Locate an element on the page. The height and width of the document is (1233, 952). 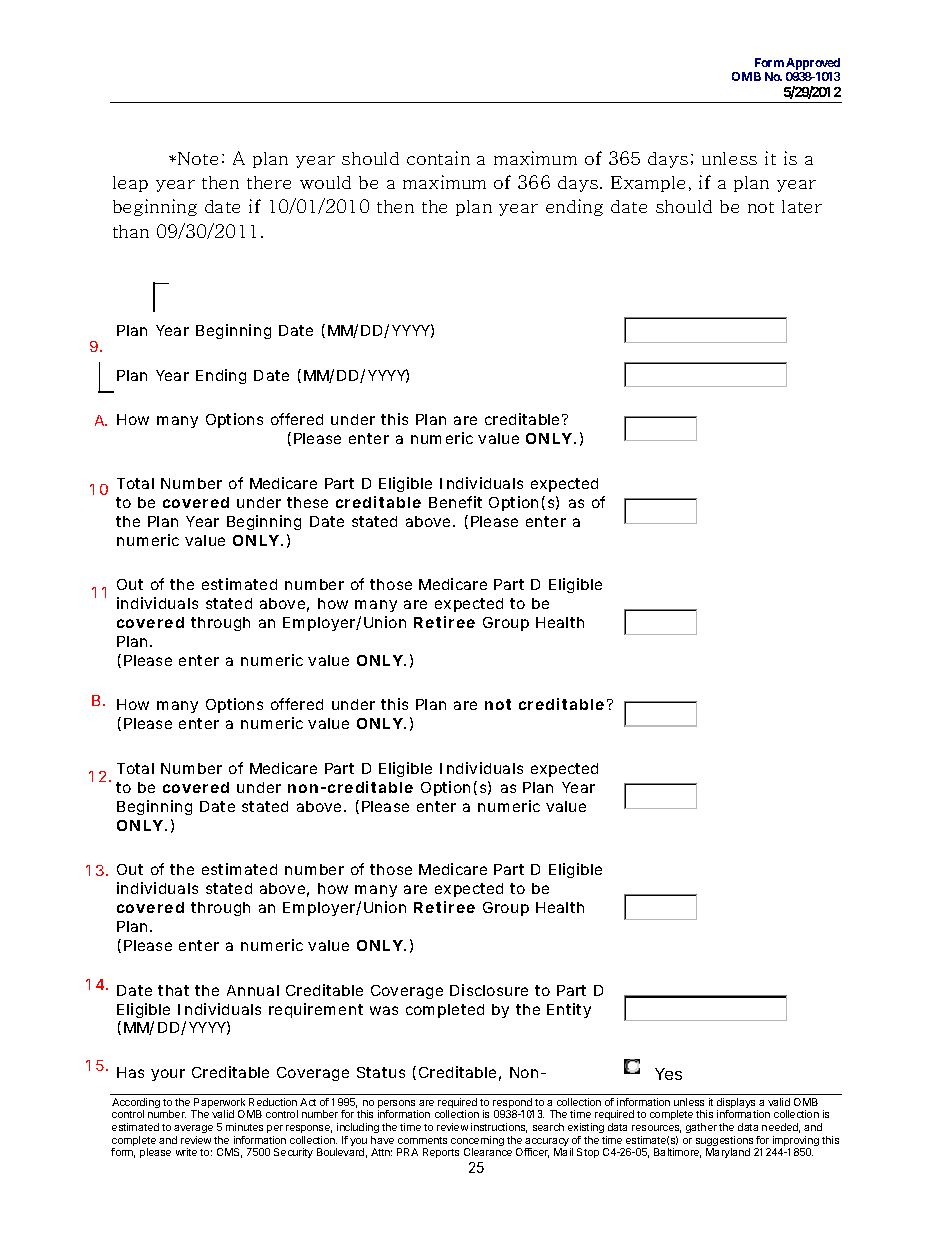
concerning is located at coordinates (477, 1142).
